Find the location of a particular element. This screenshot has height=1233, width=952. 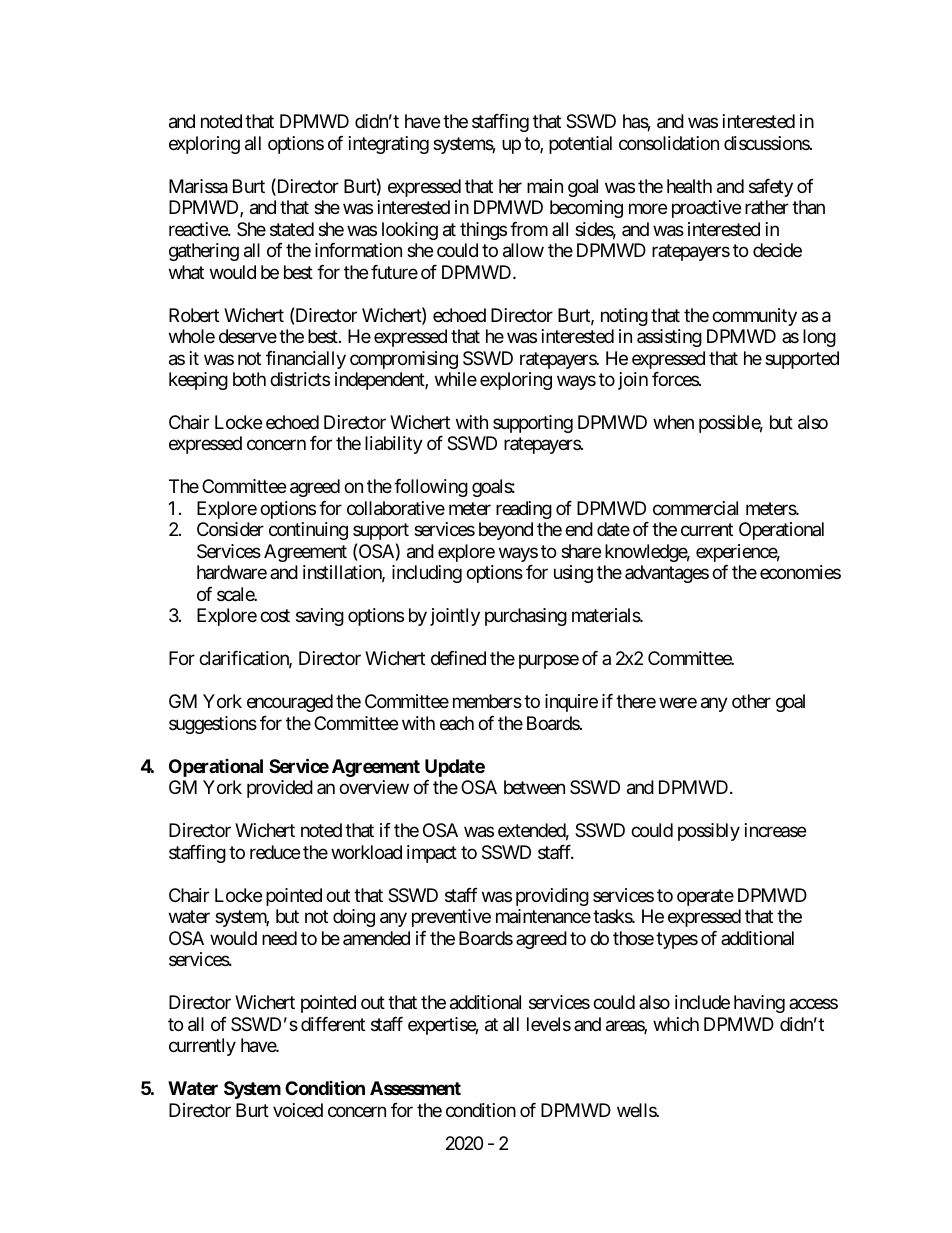

reading is located at coordinates (524, 510).
